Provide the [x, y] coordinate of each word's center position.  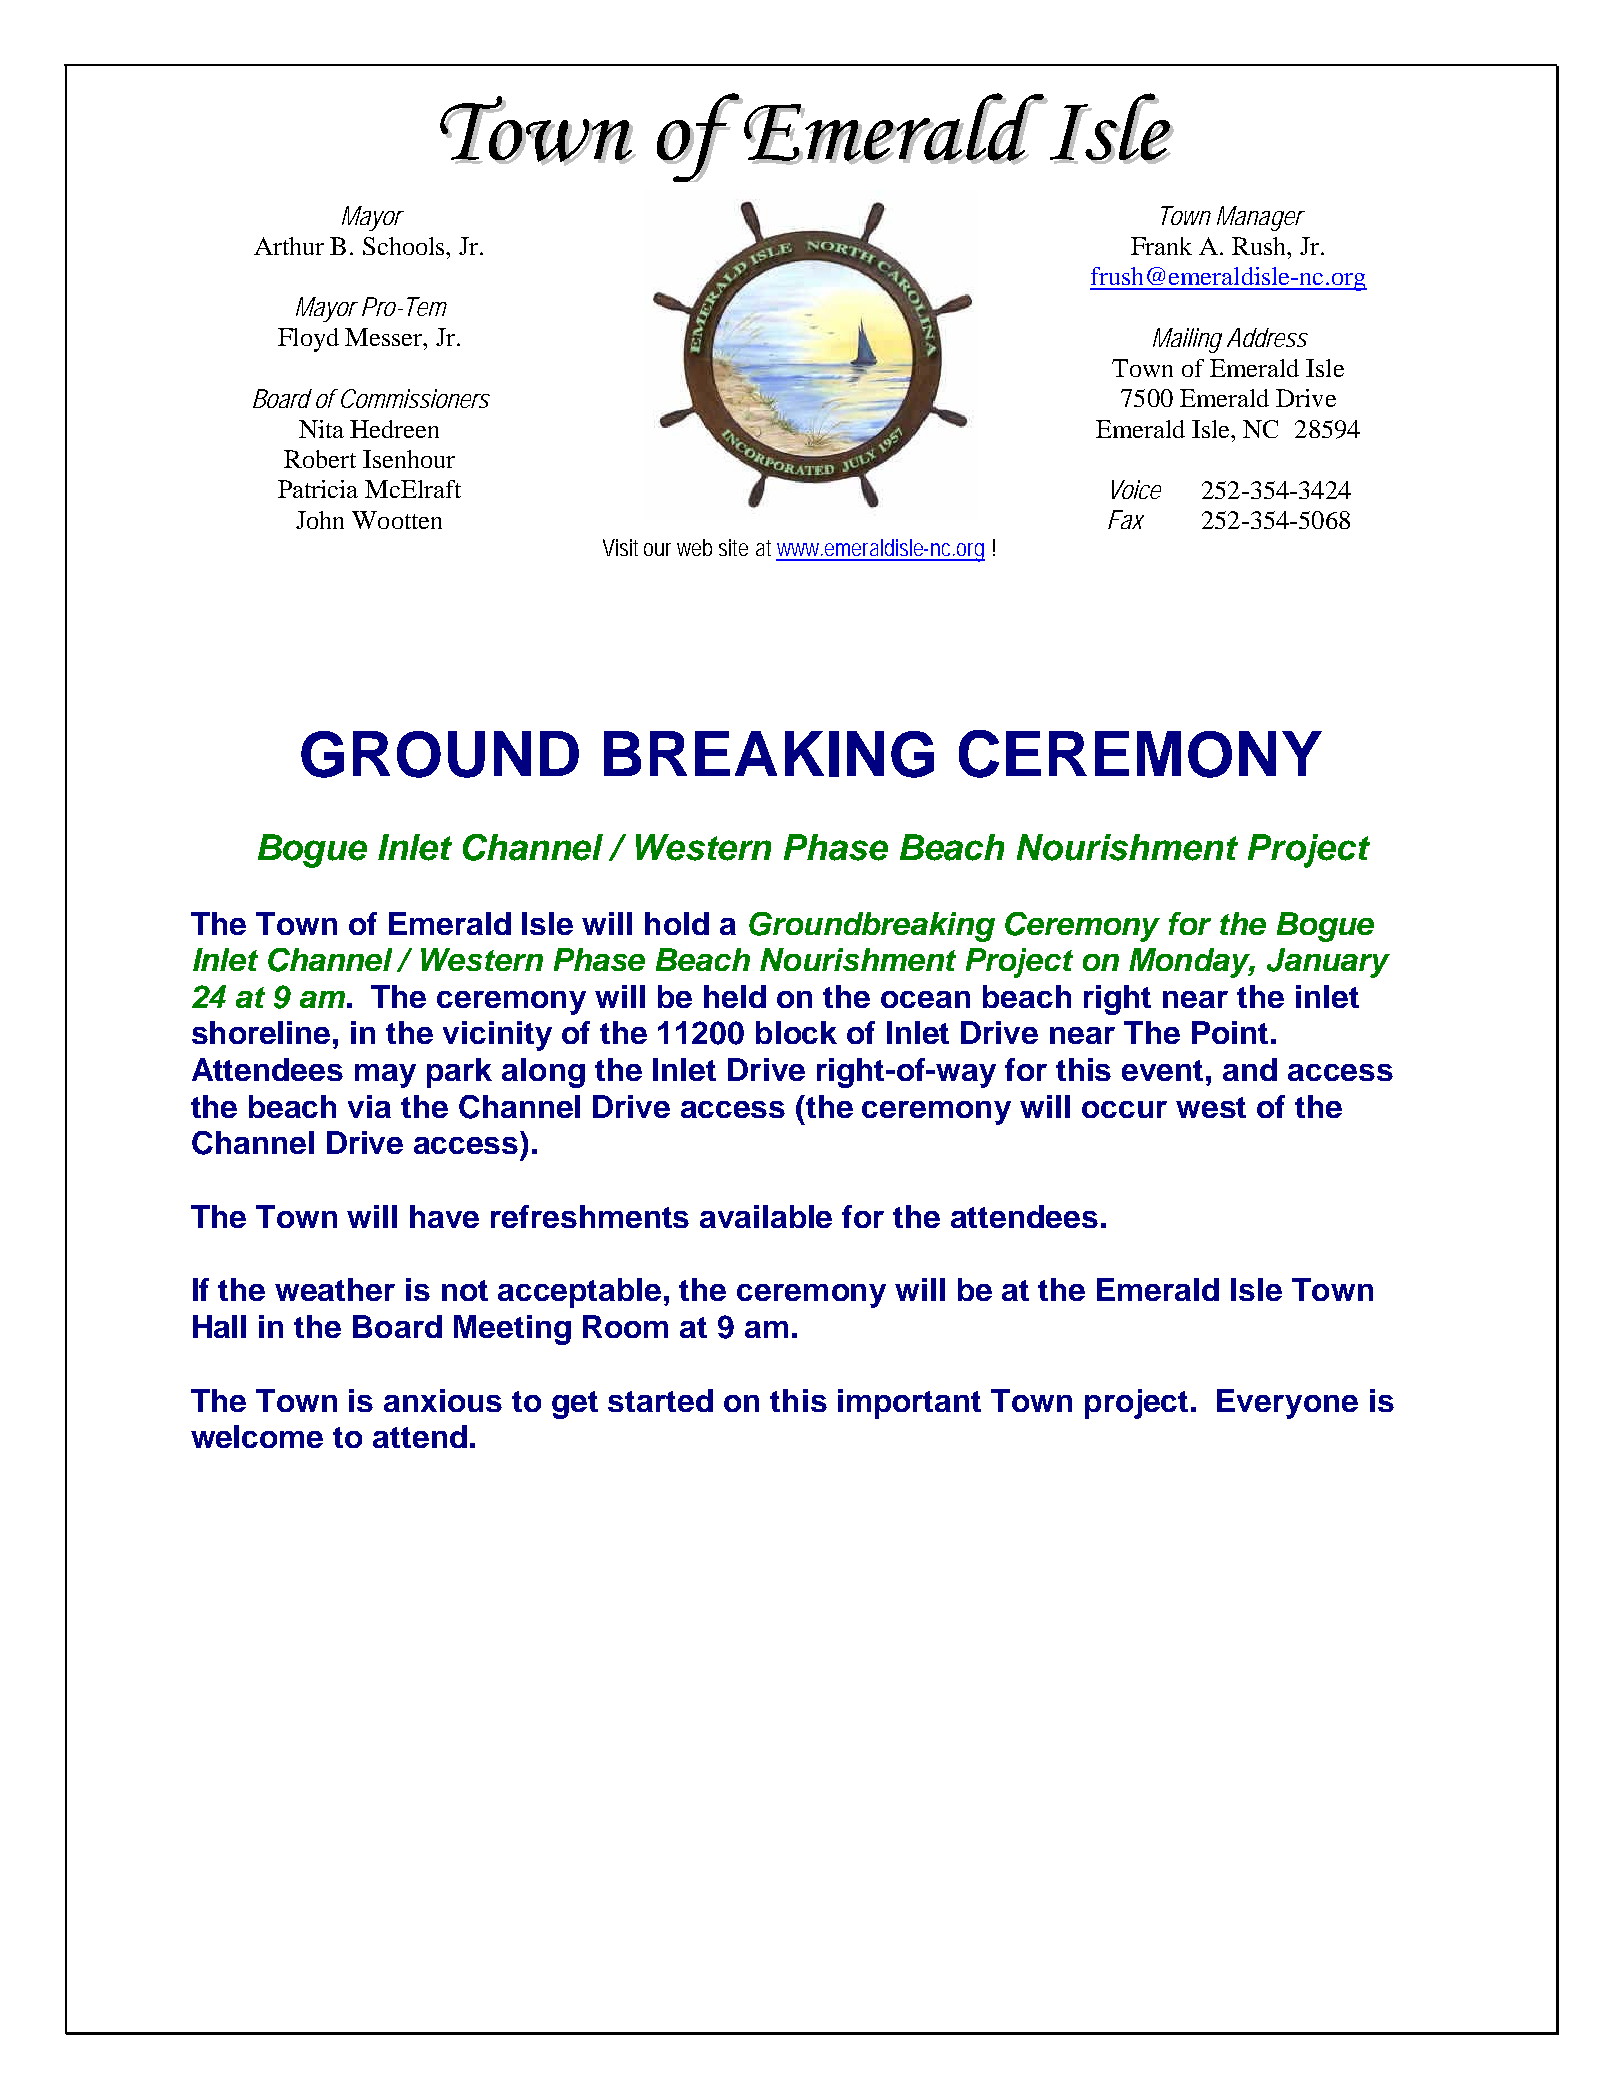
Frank [1161, 246]
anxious [443, 1400]
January [1328, 963]
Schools [405, 246]
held [735, 996]
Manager [1261, 218]
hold [677, 923]
